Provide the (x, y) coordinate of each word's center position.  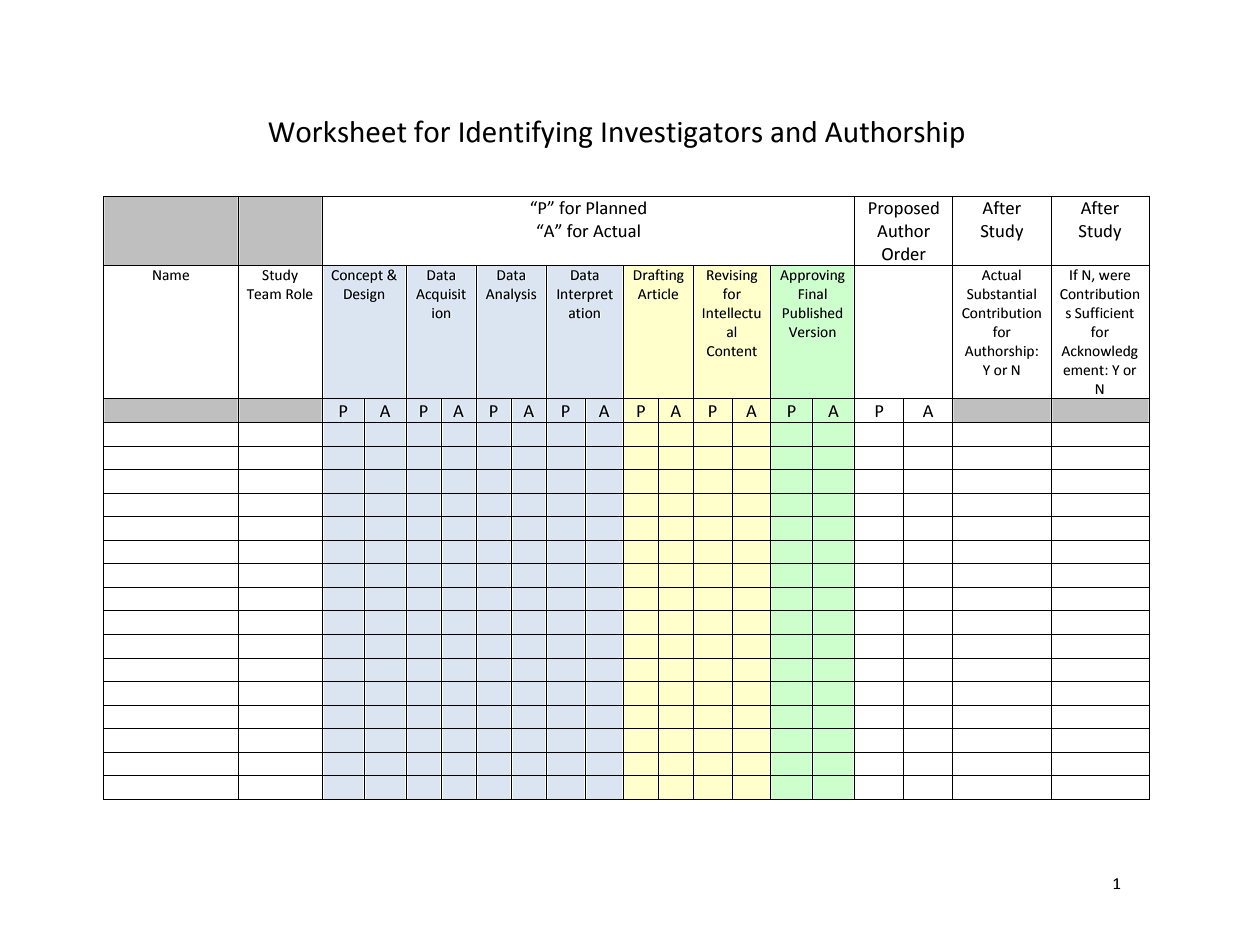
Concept (357, 276)
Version (812, 332)
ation (584, 313)
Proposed (904, 209)
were (1114, 276)
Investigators (682, 135)
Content (732, 351)
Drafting (659, 276)
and (793, 132)
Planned (616, 208)
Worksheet (337, 132)
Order (904, 254)
